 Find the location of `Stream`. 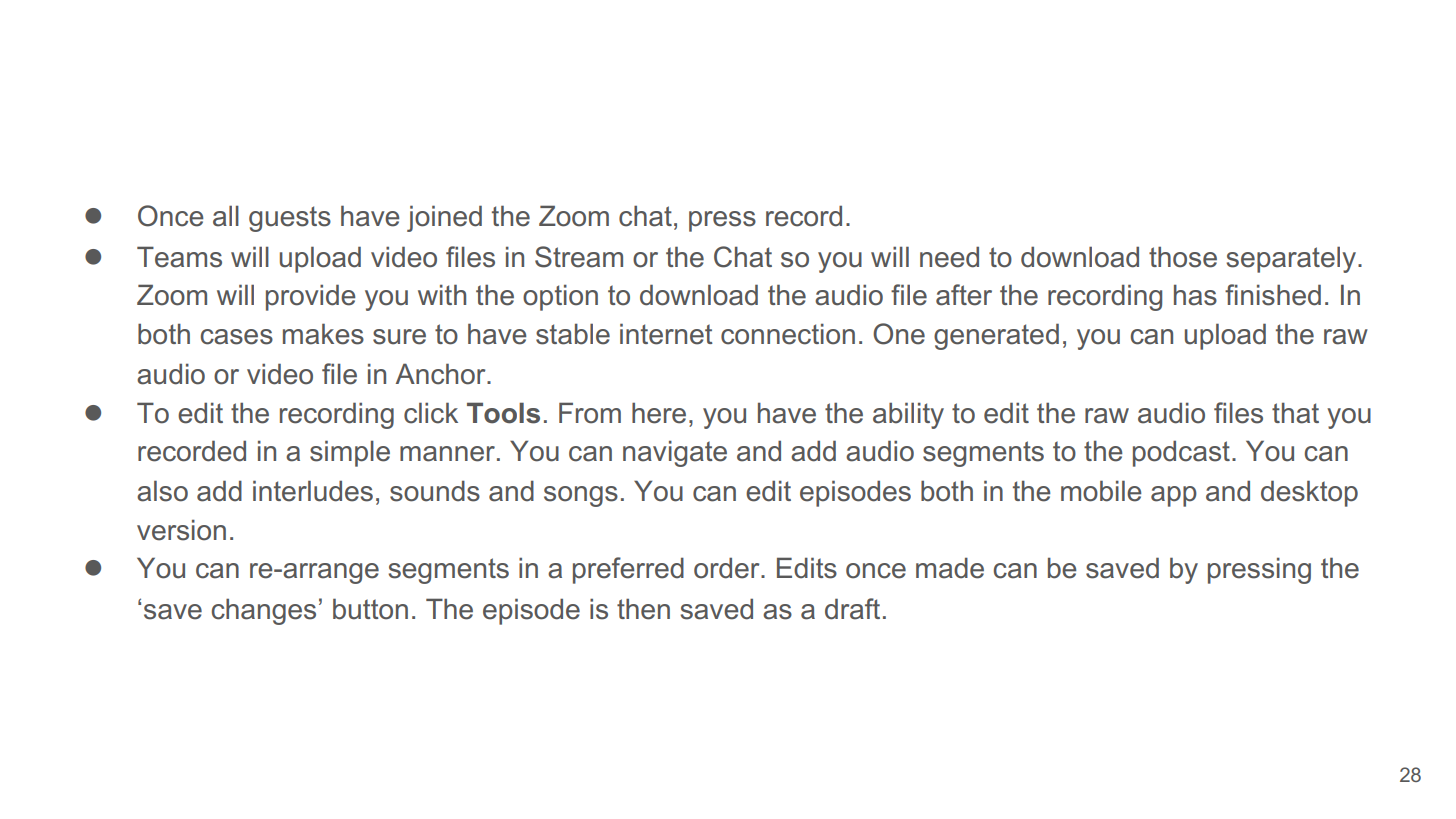

Stream is located at coordinates (579, 257).
